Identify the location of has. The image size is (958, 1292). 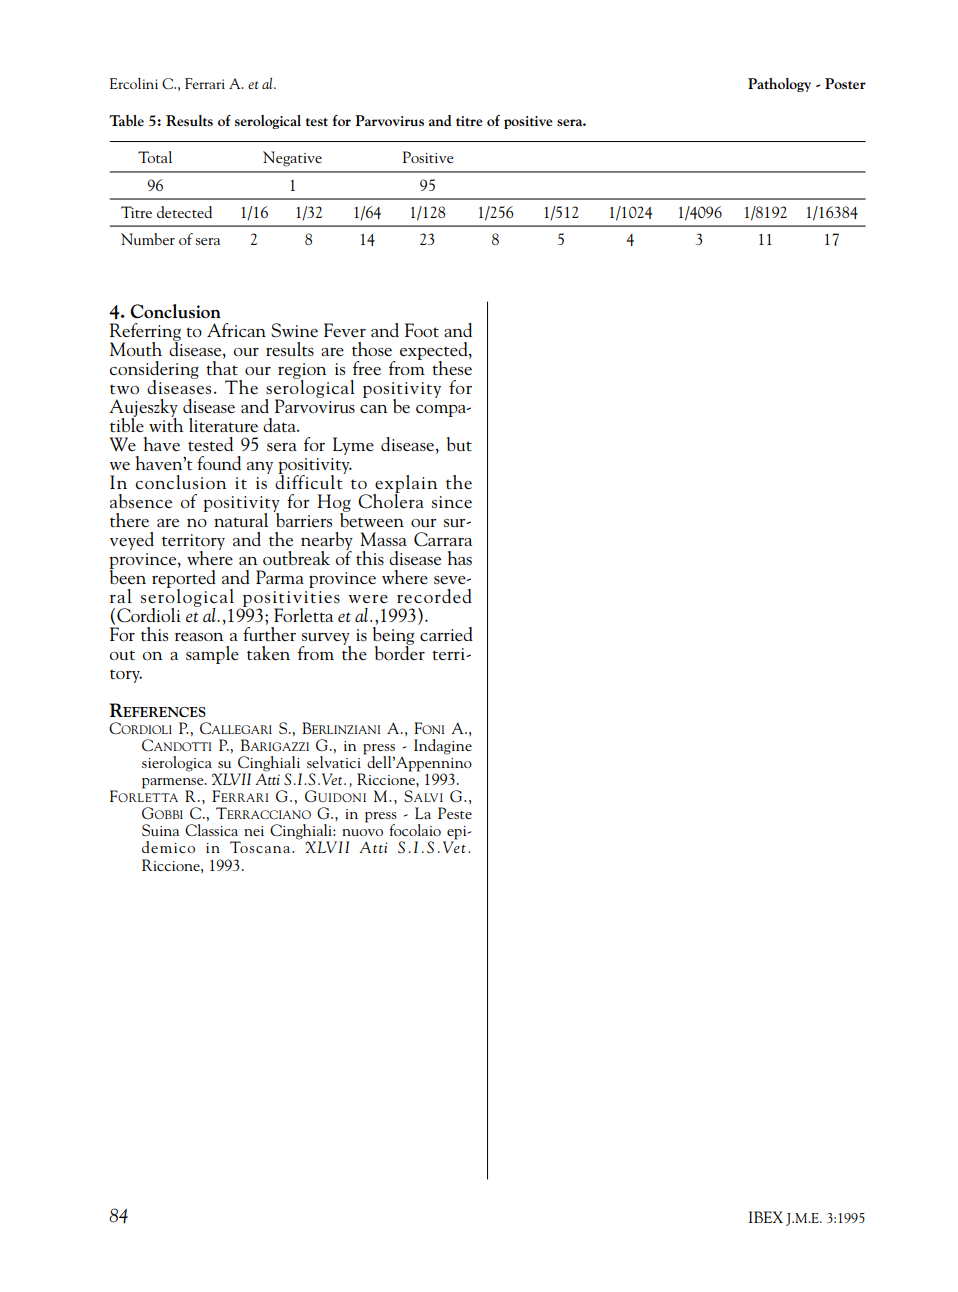
(460, 558).
